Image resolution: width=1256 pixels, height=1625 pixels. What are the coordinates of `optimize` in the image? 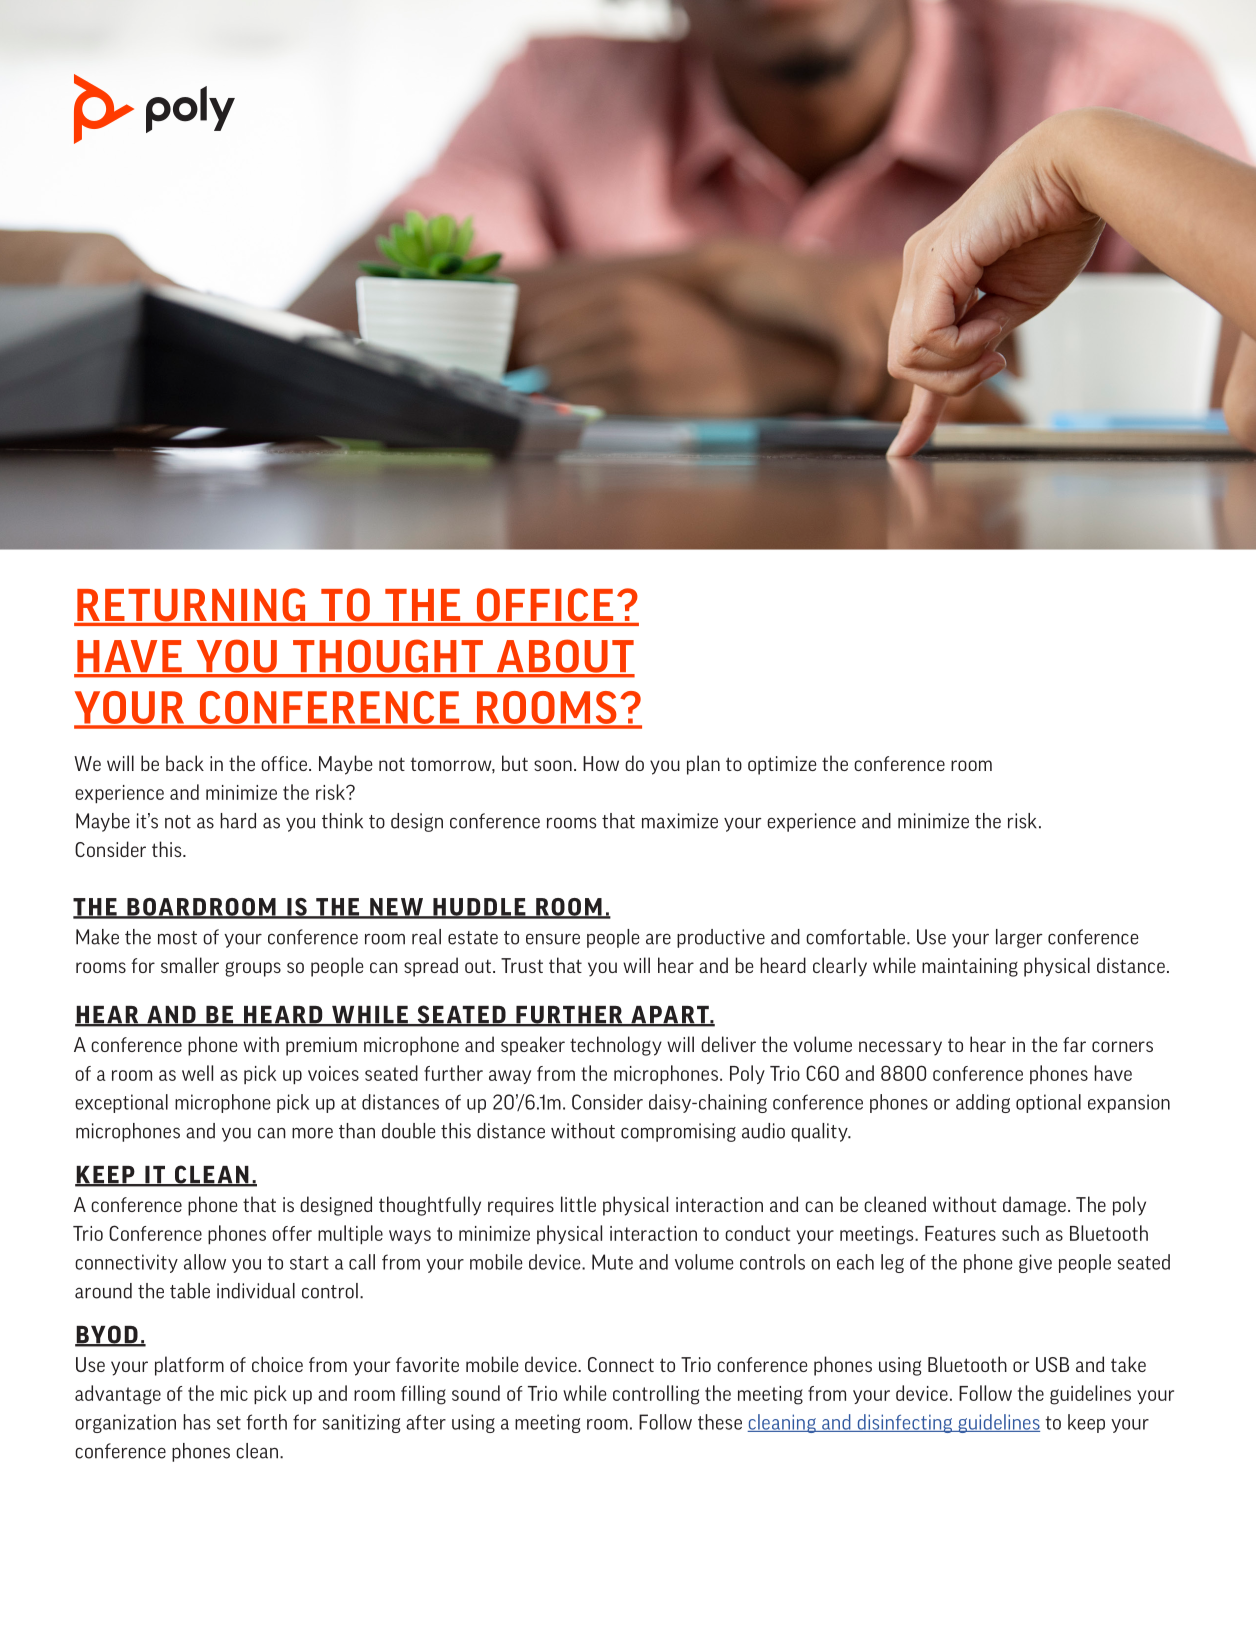 It's located at (782, 765).
